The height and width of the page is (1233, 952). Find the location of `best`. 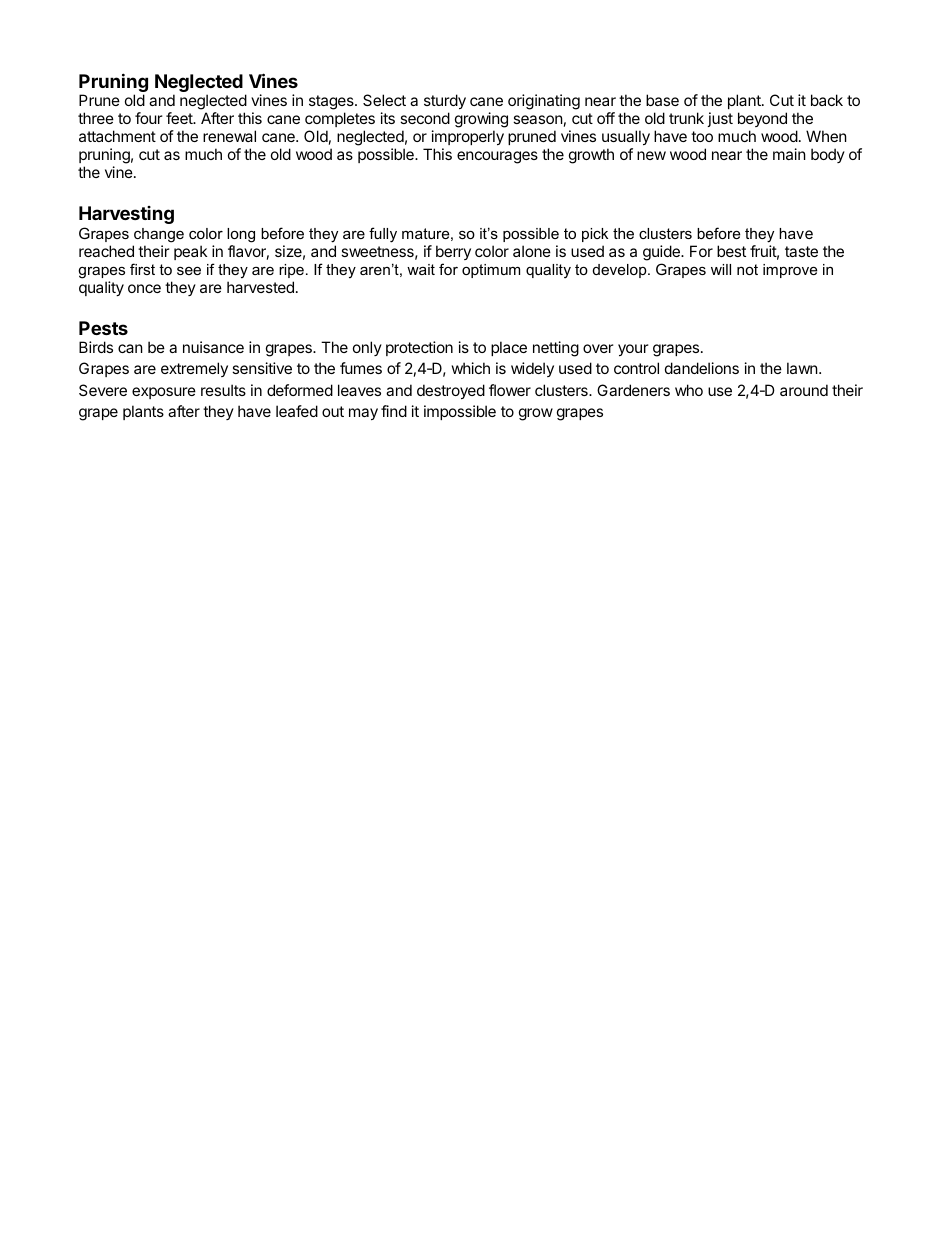

best is located at coordinates (731, 251).
